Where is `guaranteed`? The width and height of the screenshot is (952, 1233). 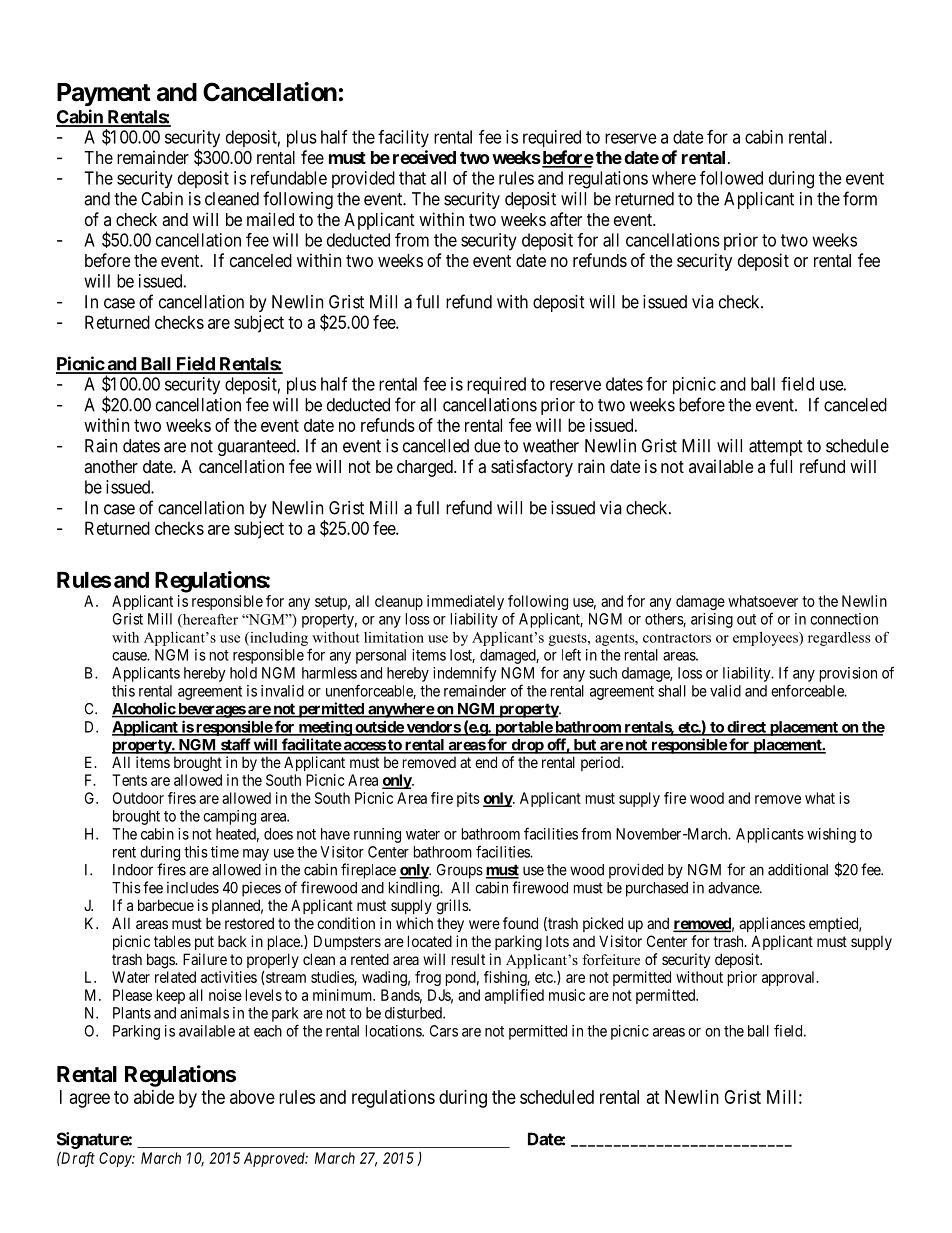 guaranteed is located at coordinates (258, 447).
